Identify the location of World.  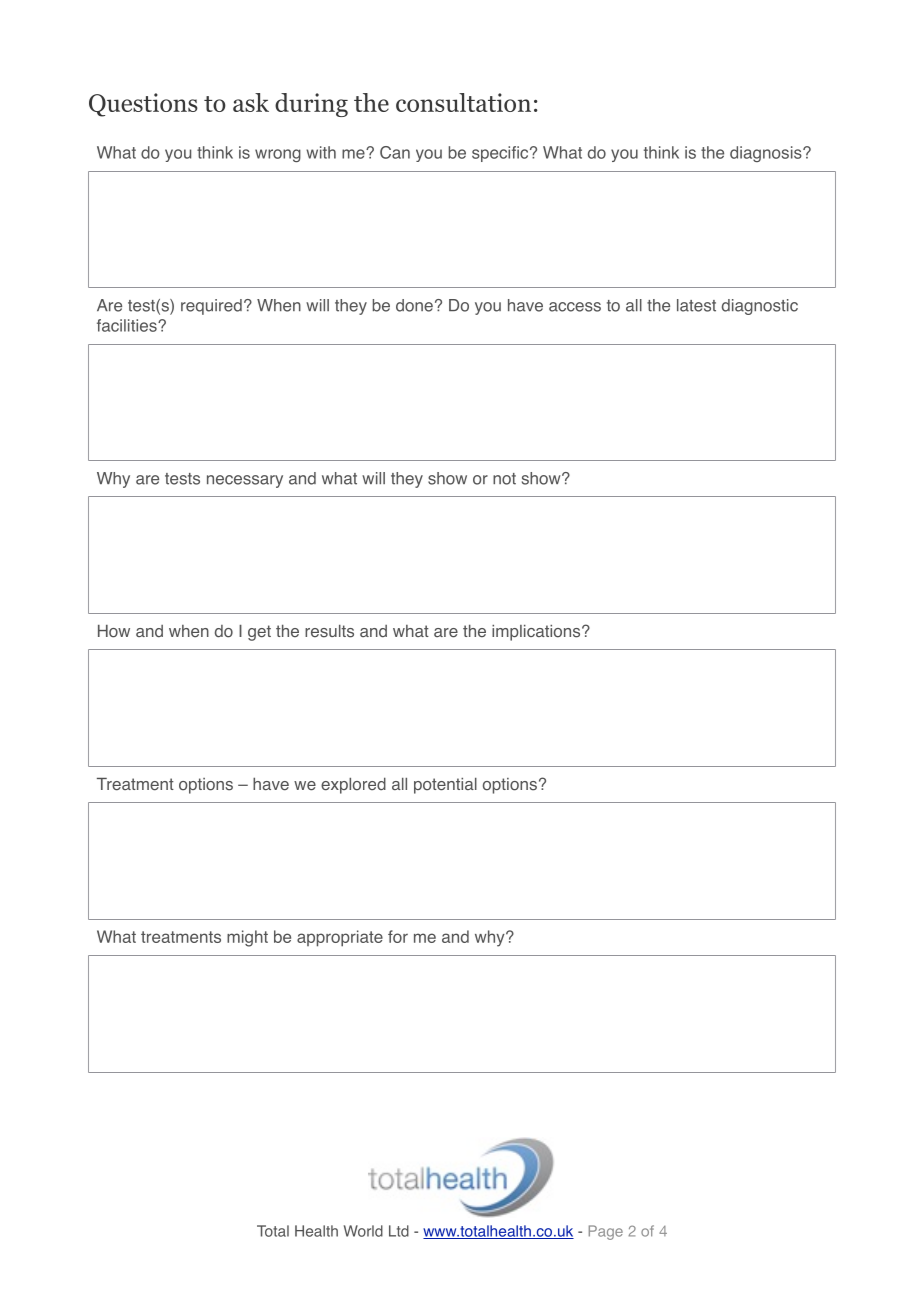
(363, 1231).
